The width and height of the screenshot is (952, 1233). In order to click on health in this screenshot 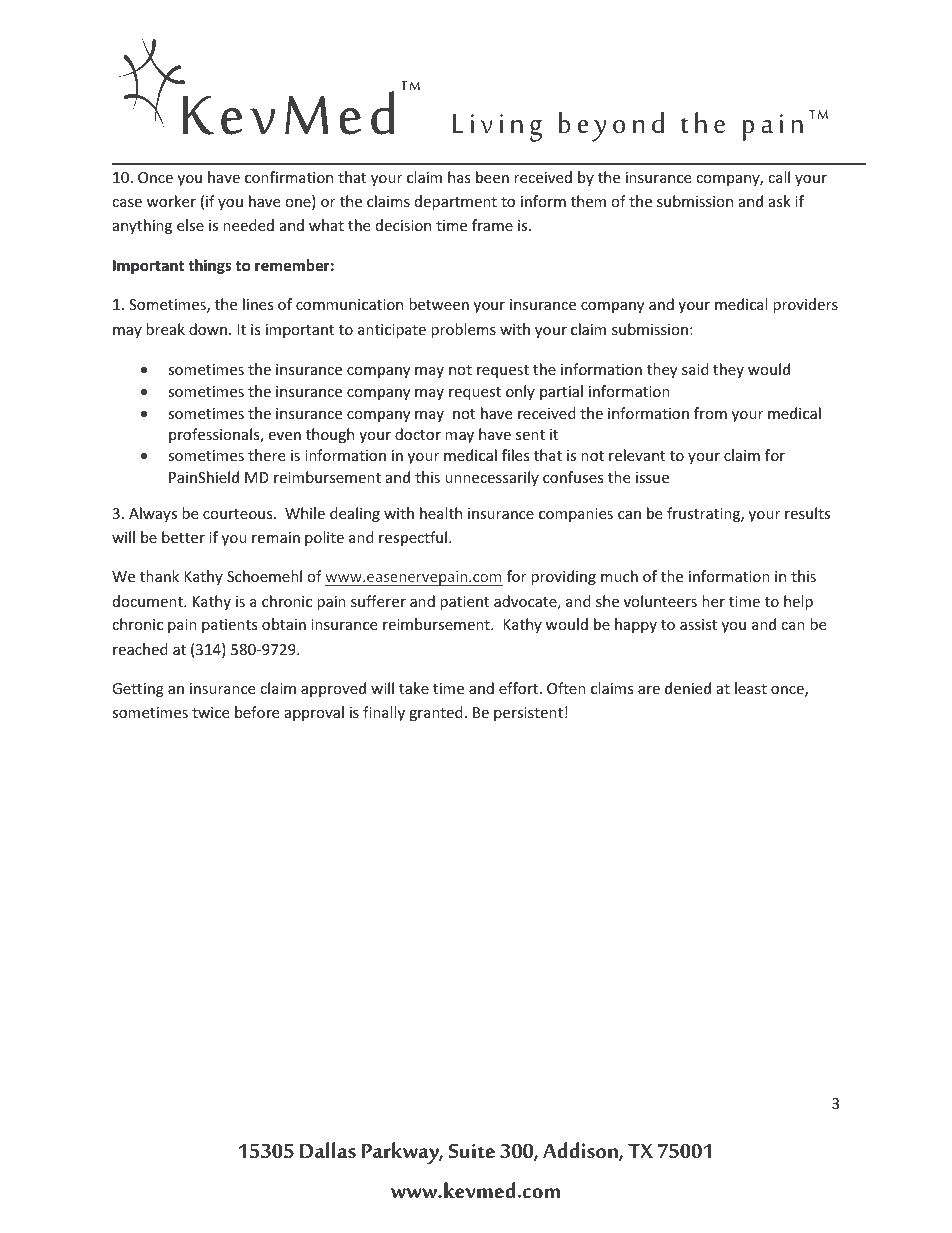, I will do `click(441, 513)`.
